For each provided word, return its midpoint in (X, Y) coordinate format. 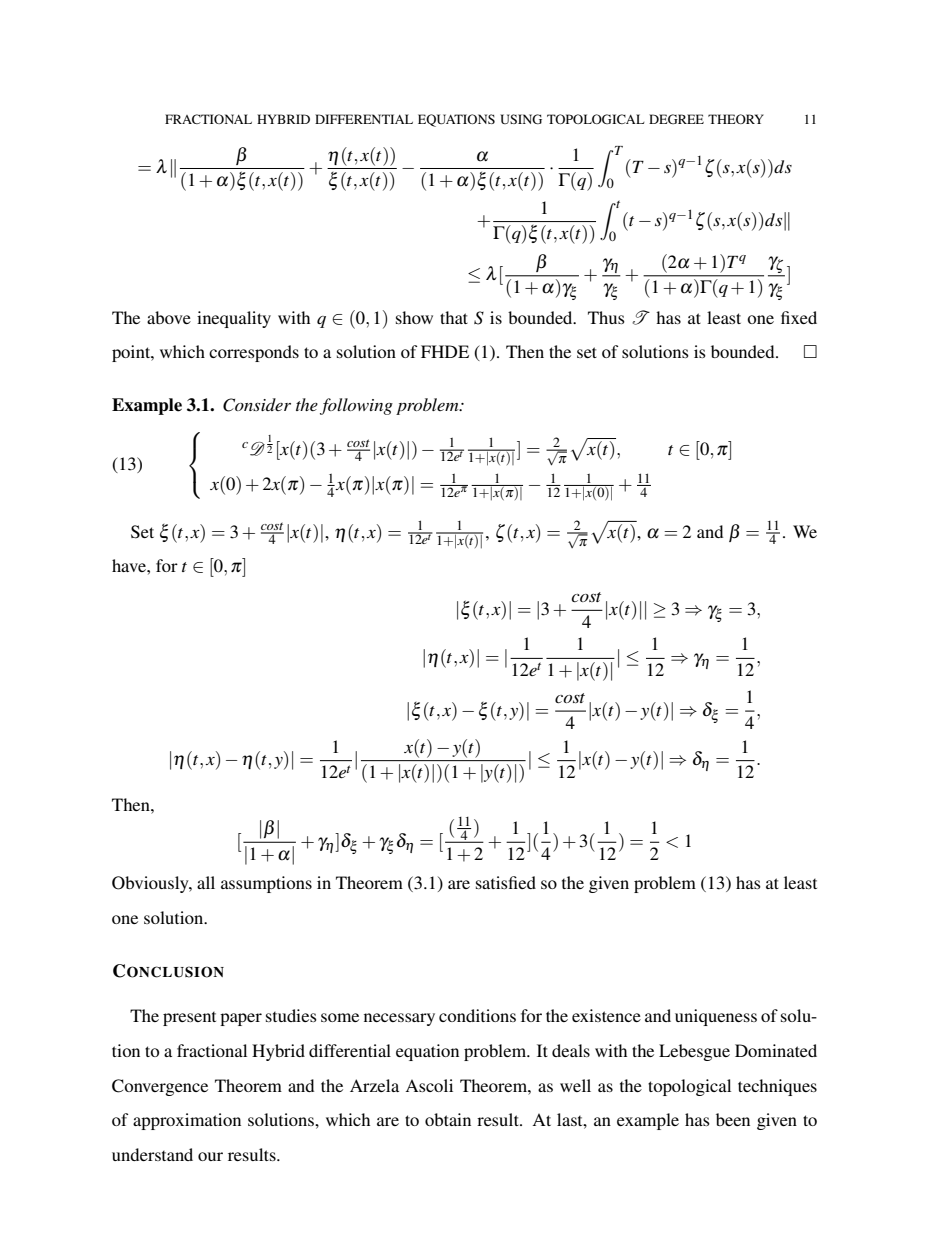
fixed (799, 317)
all (206, 882)
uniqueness (716, 1017)
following (356, 406)
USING (521, 119)
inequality (234, 319)
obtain (448, 1119)
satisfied (506, 882)
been (733, 1119)
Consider (257, 405)
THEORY (736, 119)
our (210, 1156)
